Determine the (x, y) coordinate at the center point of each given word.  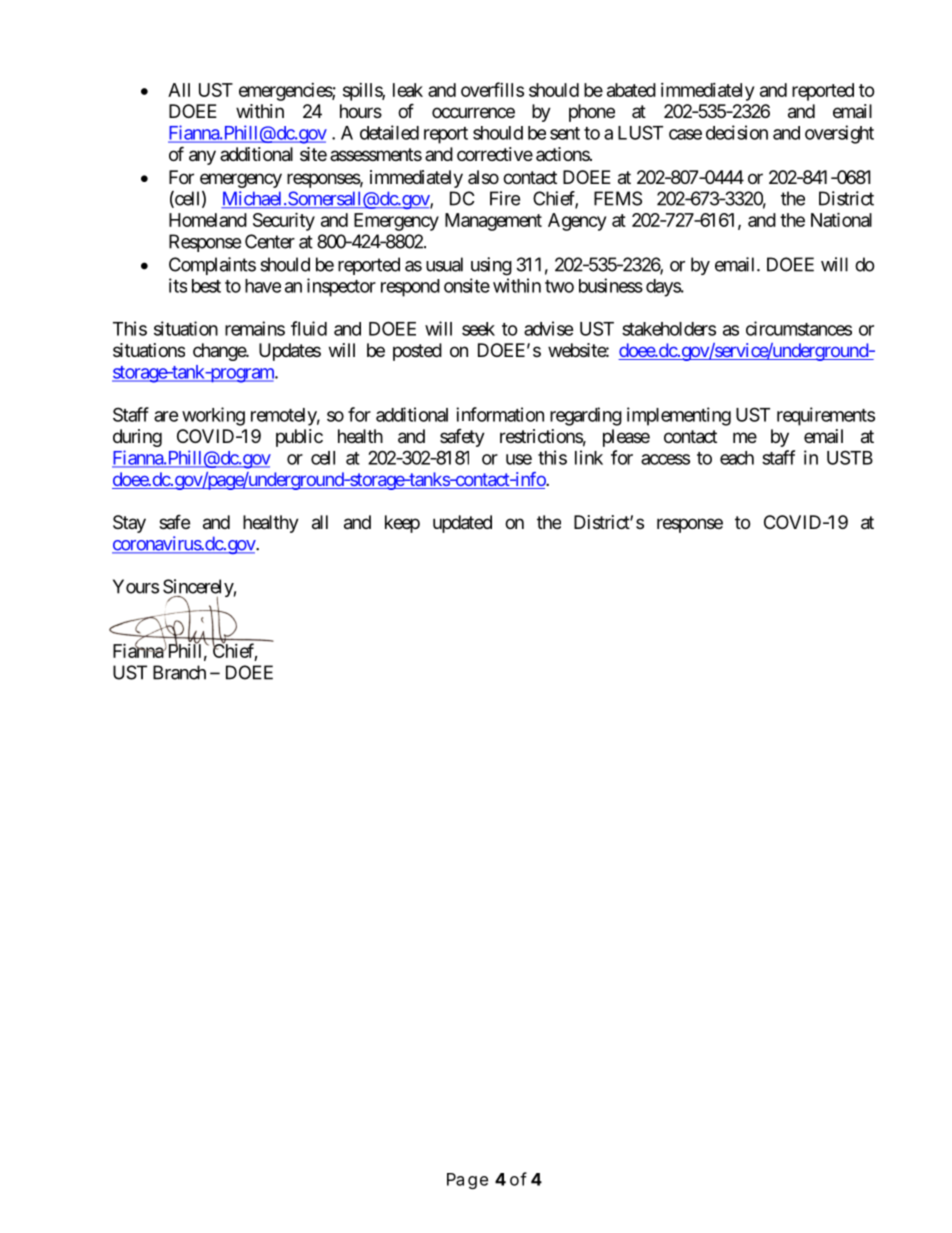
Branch (179, 672)
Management (493, 222)
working (213, 416)
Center (270, 241)
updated (462, 524)
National (841, 219)
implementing (679, 416)
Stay (129, 524)
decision (737, 132)
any (202, 157)
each (737, 458)
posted (417, 352)
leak (408, 90)
